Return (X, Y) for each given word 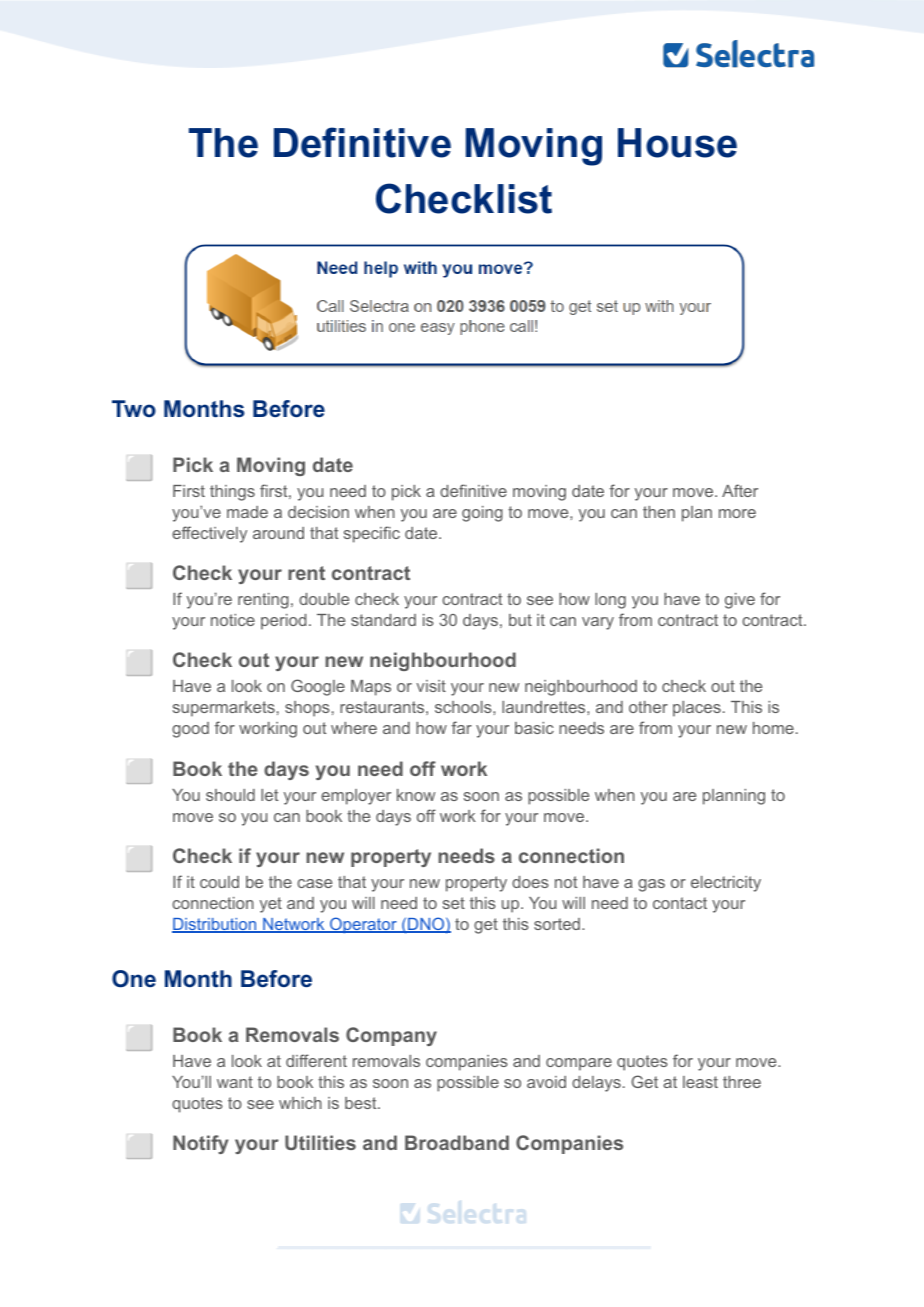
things (232, 493)
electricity (726, 884)
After (740, 490)
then (659, 512)
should (230, 795)
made (247, 512)
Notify (200, 1144)
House (677, 143)
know (416, 795)
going (482, 514)
